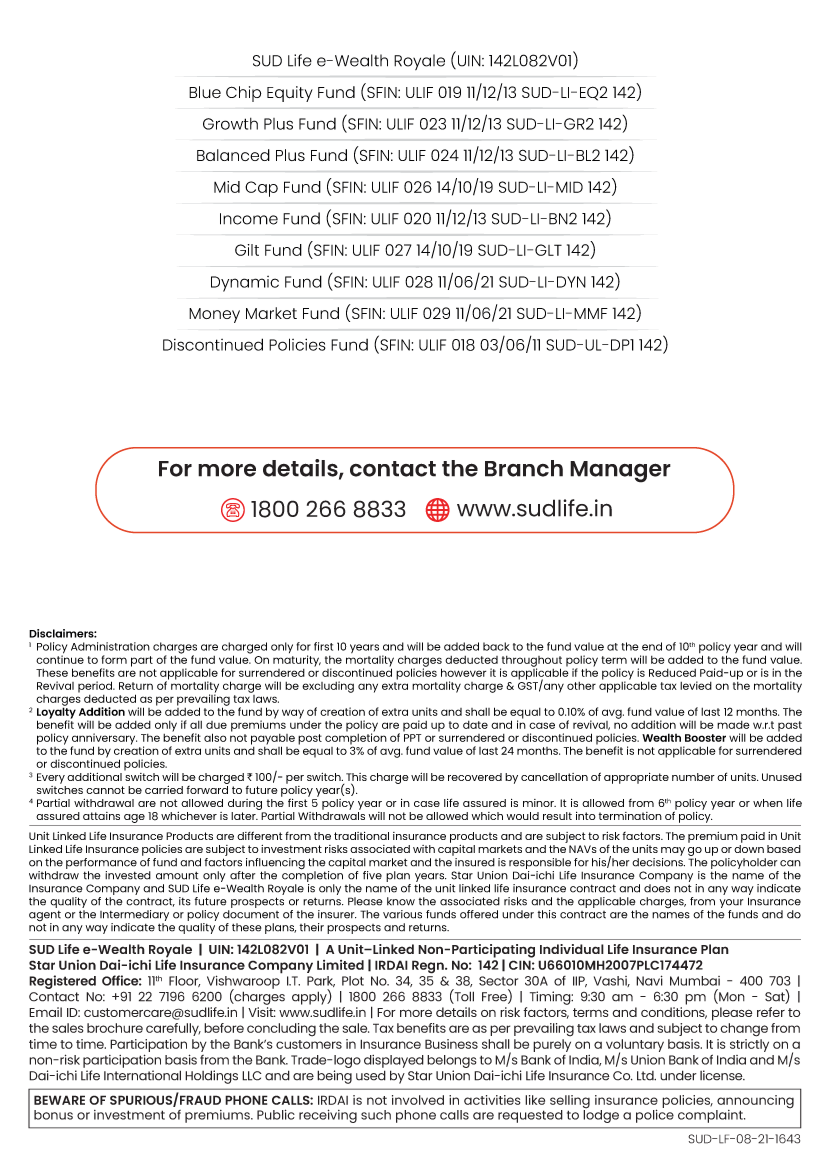 The width and height of the screenshot is (831, 1175). I want to click on Blue, so click(205, 92).
